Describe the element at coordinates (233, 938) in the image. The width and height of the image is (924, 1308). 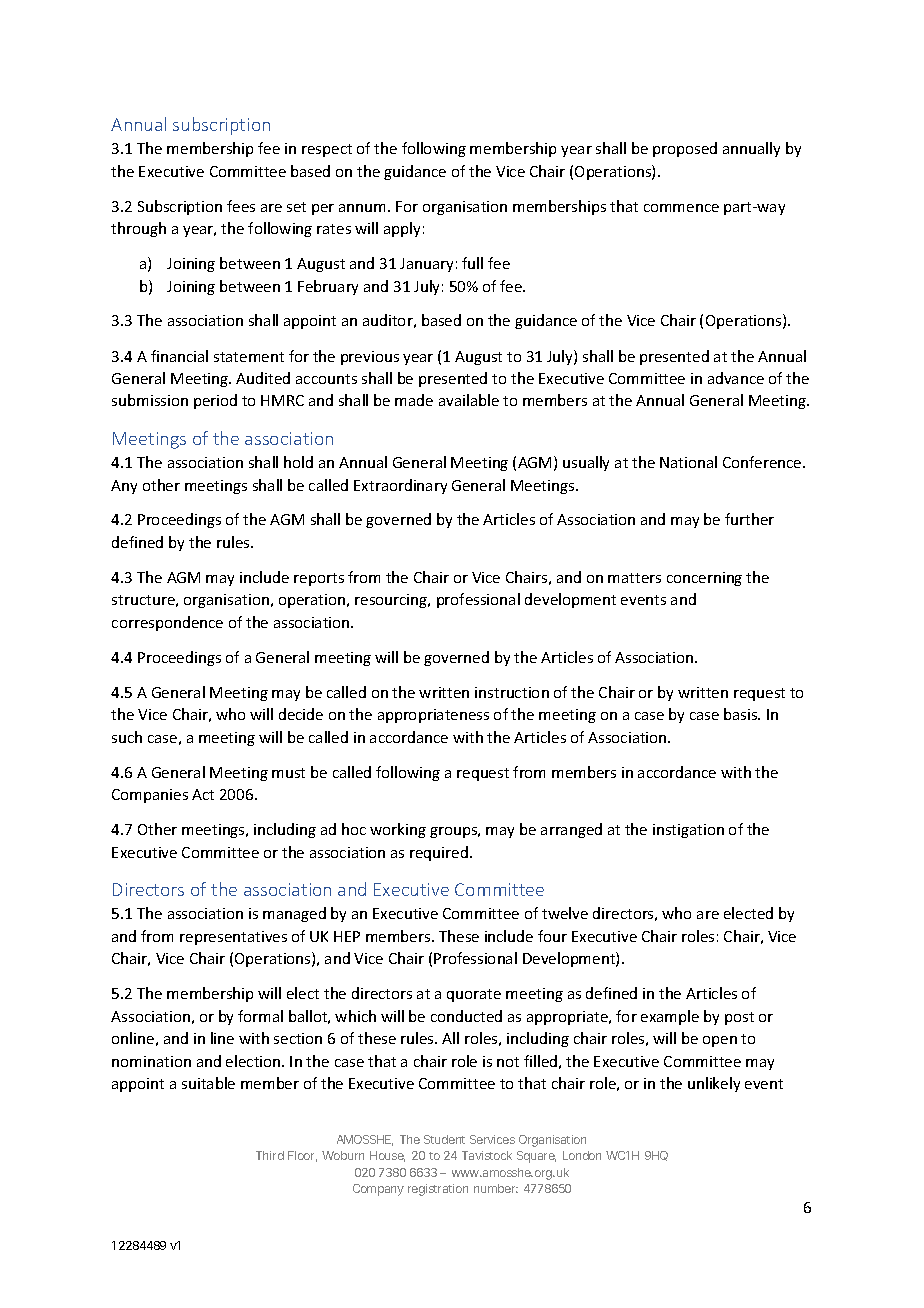
I see `representatives` at that location.
